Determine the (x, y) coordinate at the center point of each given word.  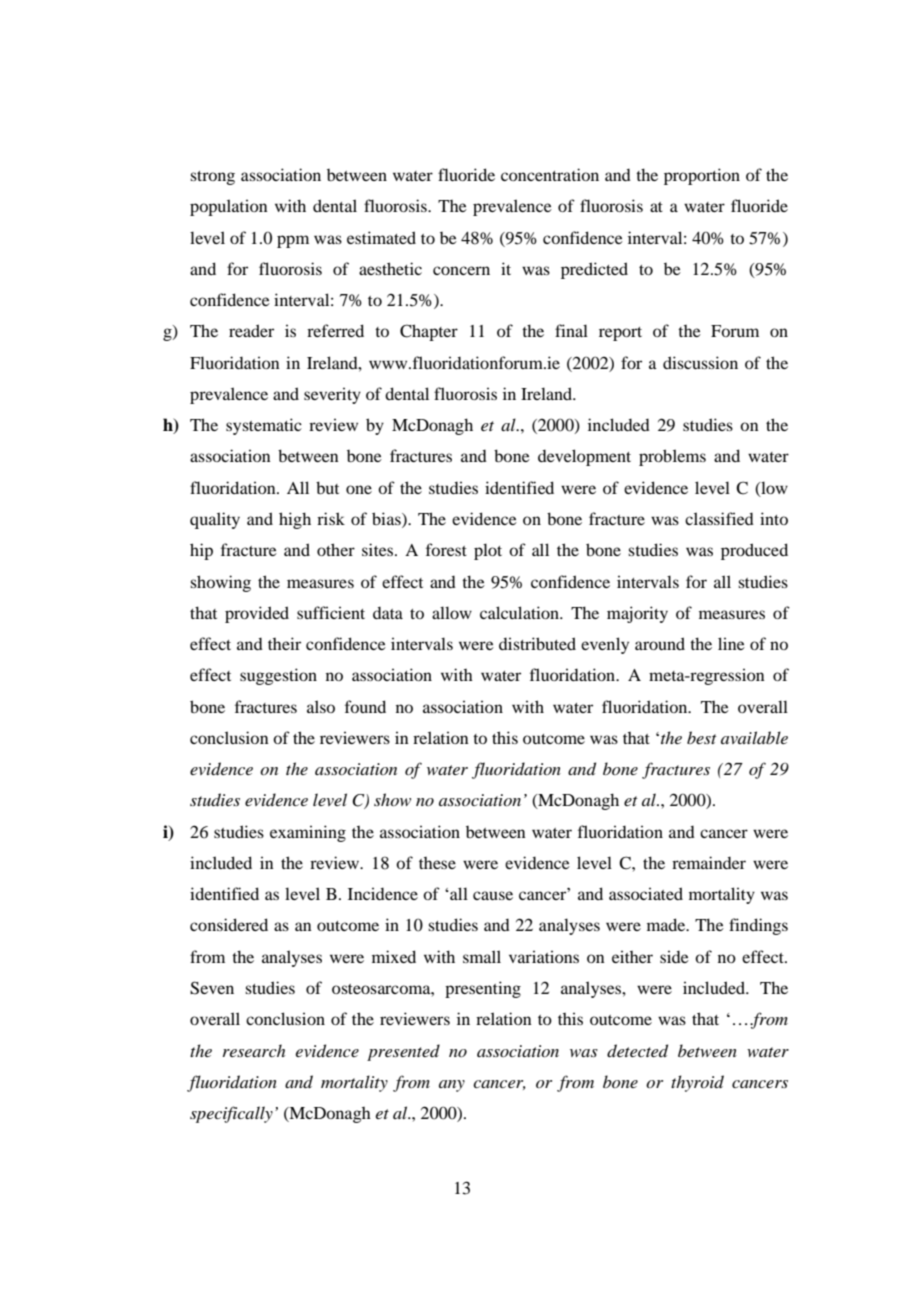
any (452, 1086)
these (437, 863)
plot (488, 551)
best (702, 737)
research (254, 1050)
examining (308, 833)
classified (719, 518)
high (295, 520)
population (229, 207)
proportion (702, 176)
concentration (550, 174)
